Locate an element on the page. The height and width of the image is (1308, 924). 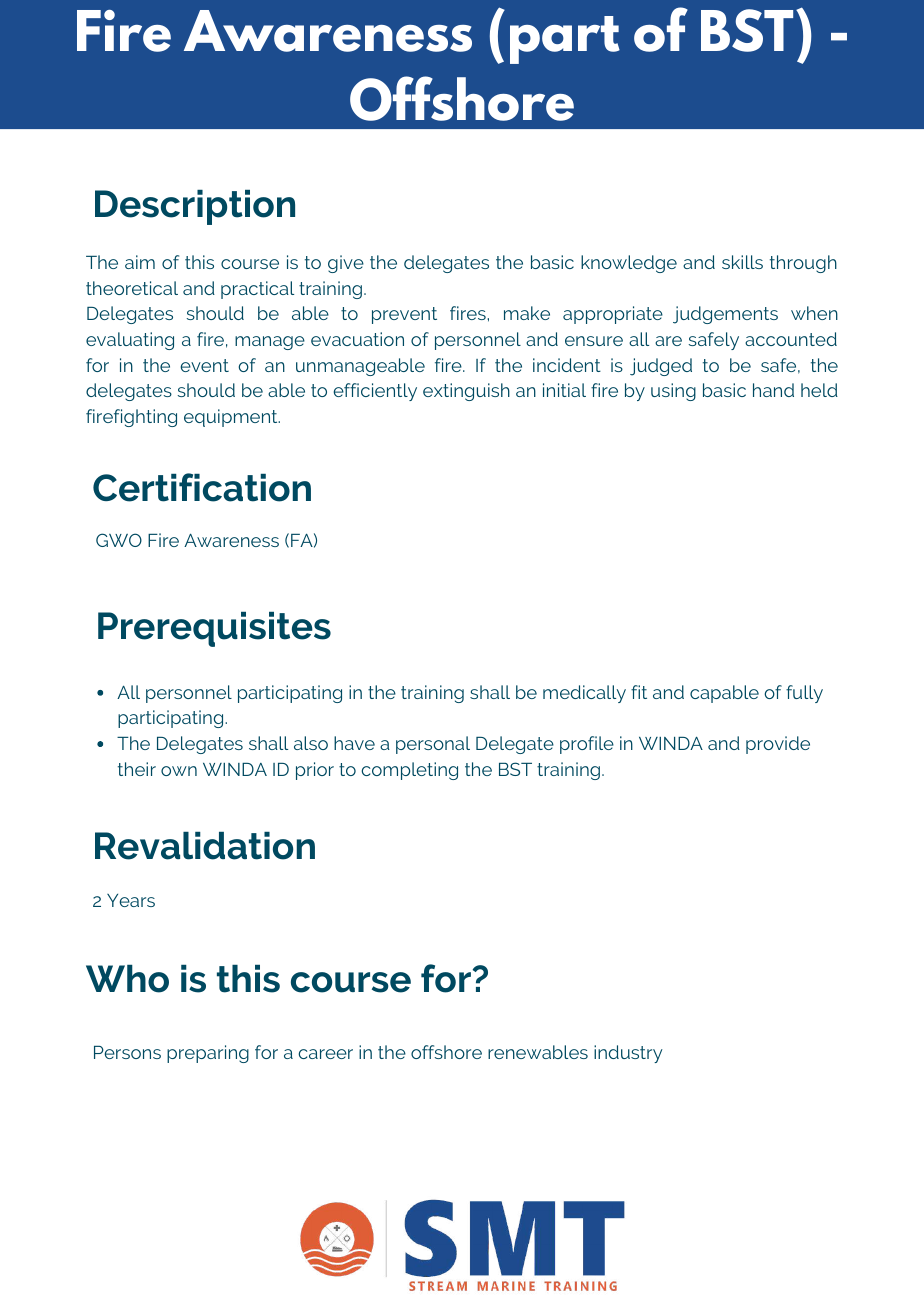
completing is located at coordinates (409, 771).
